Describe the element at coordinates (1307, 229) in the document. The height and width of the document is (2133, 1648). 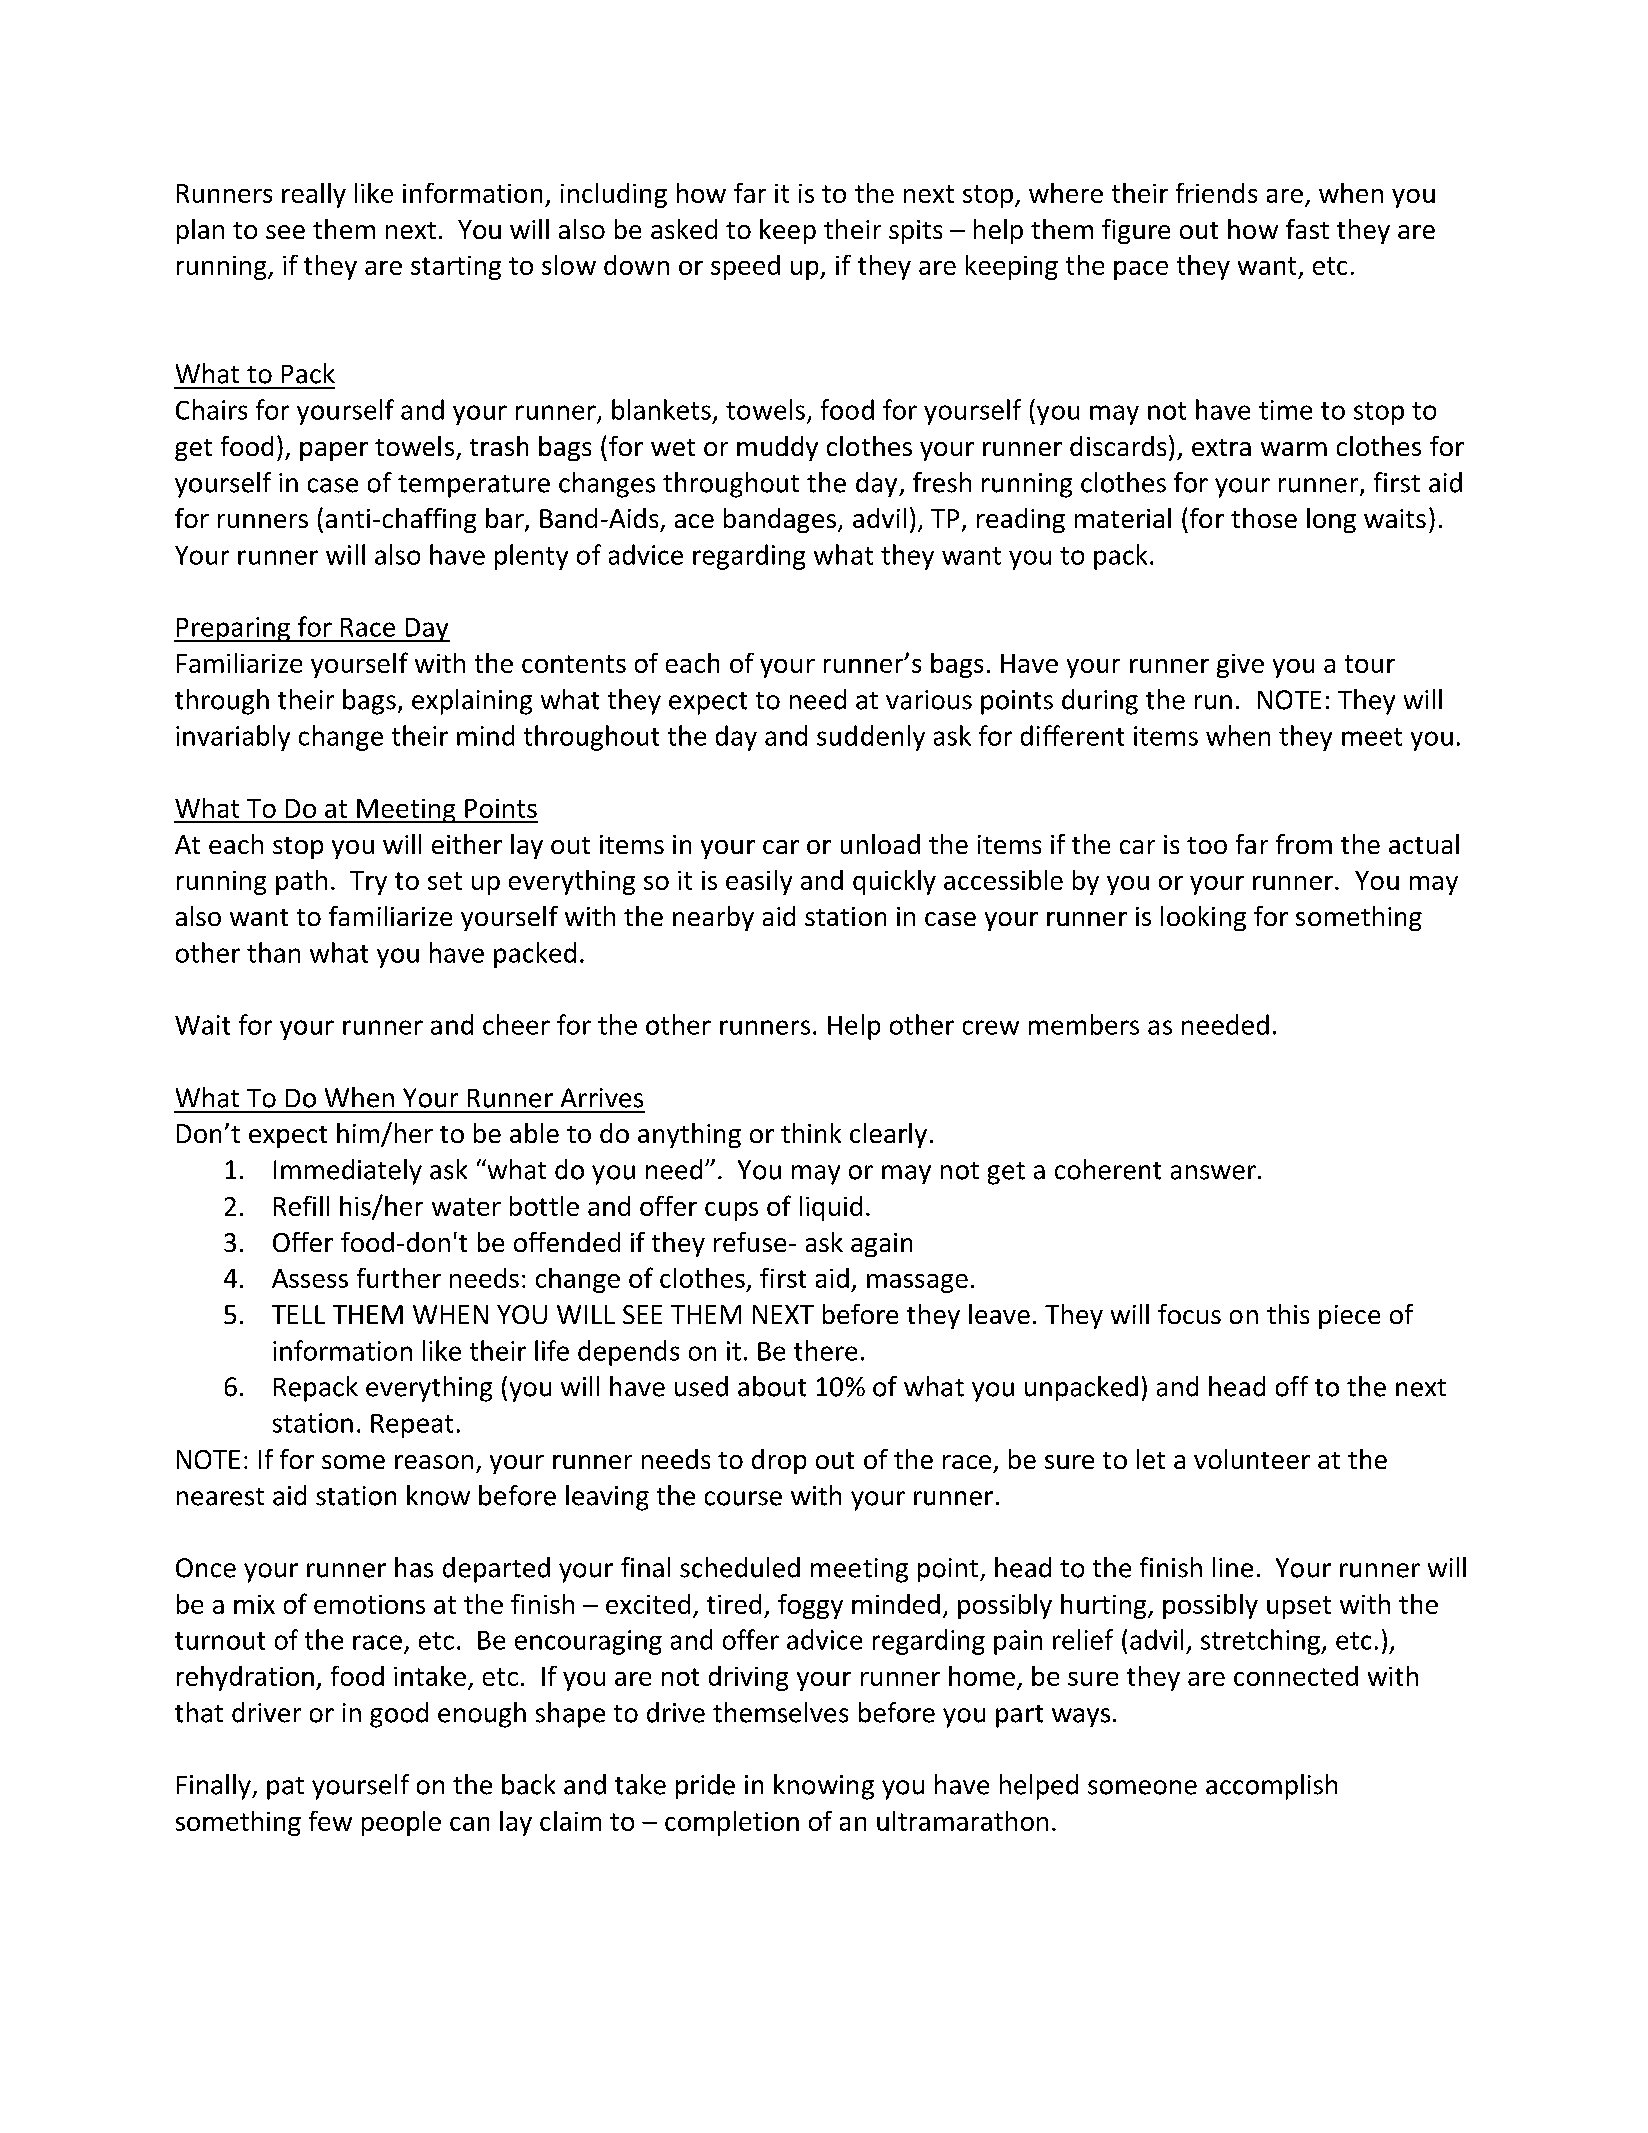
I see `fast` at that location.
